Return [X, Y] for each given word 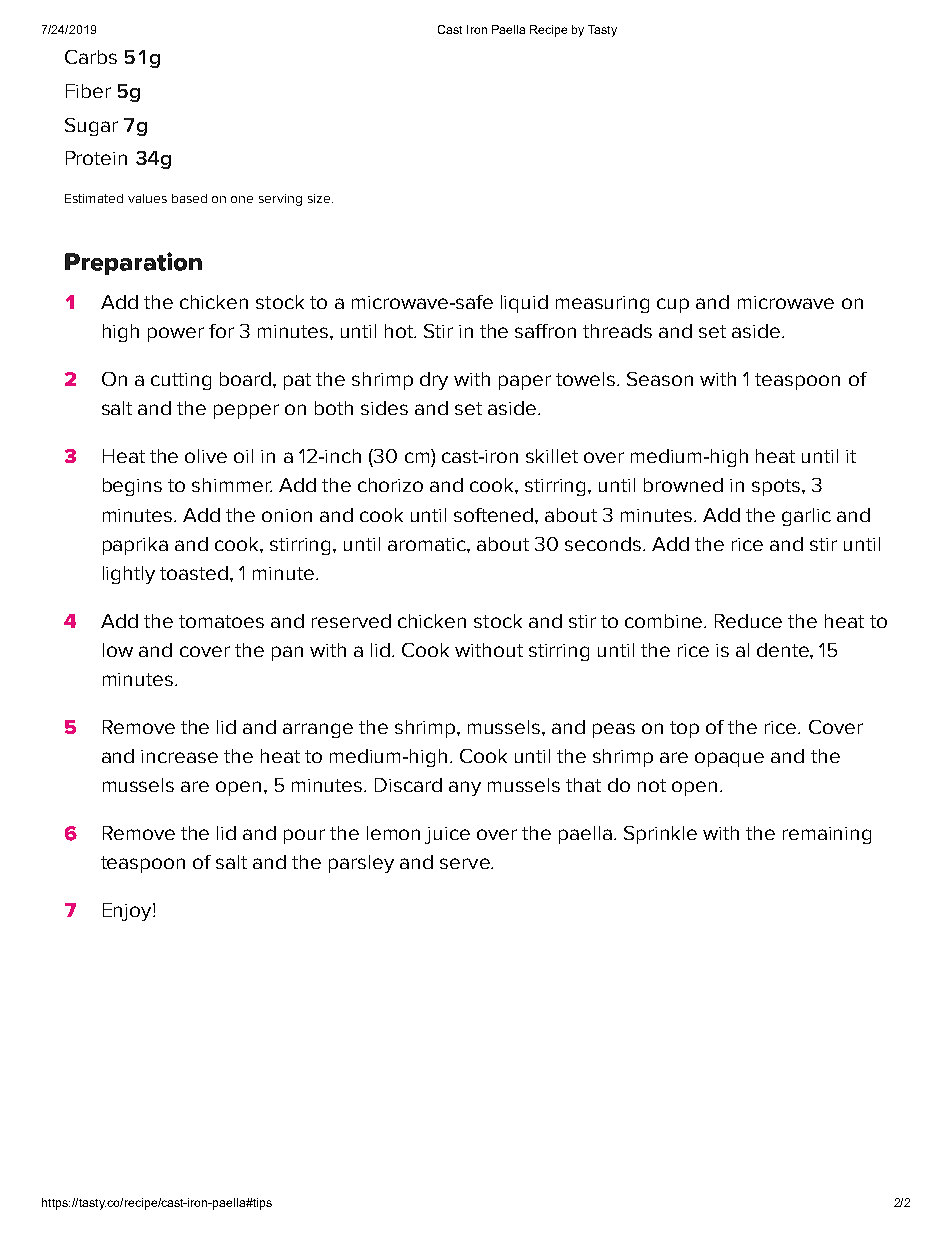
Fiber [88, 91]
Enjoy [128, 912]
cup [673, 305]
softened [495, 515]
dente [784, 650]
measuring [602, 304]
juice [447, 835]
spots [776, 487]
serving [280, 200]
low [118, 650]
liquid [524, 304]
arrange [318, 730]
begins [132, 487]
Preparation [133, 263]
